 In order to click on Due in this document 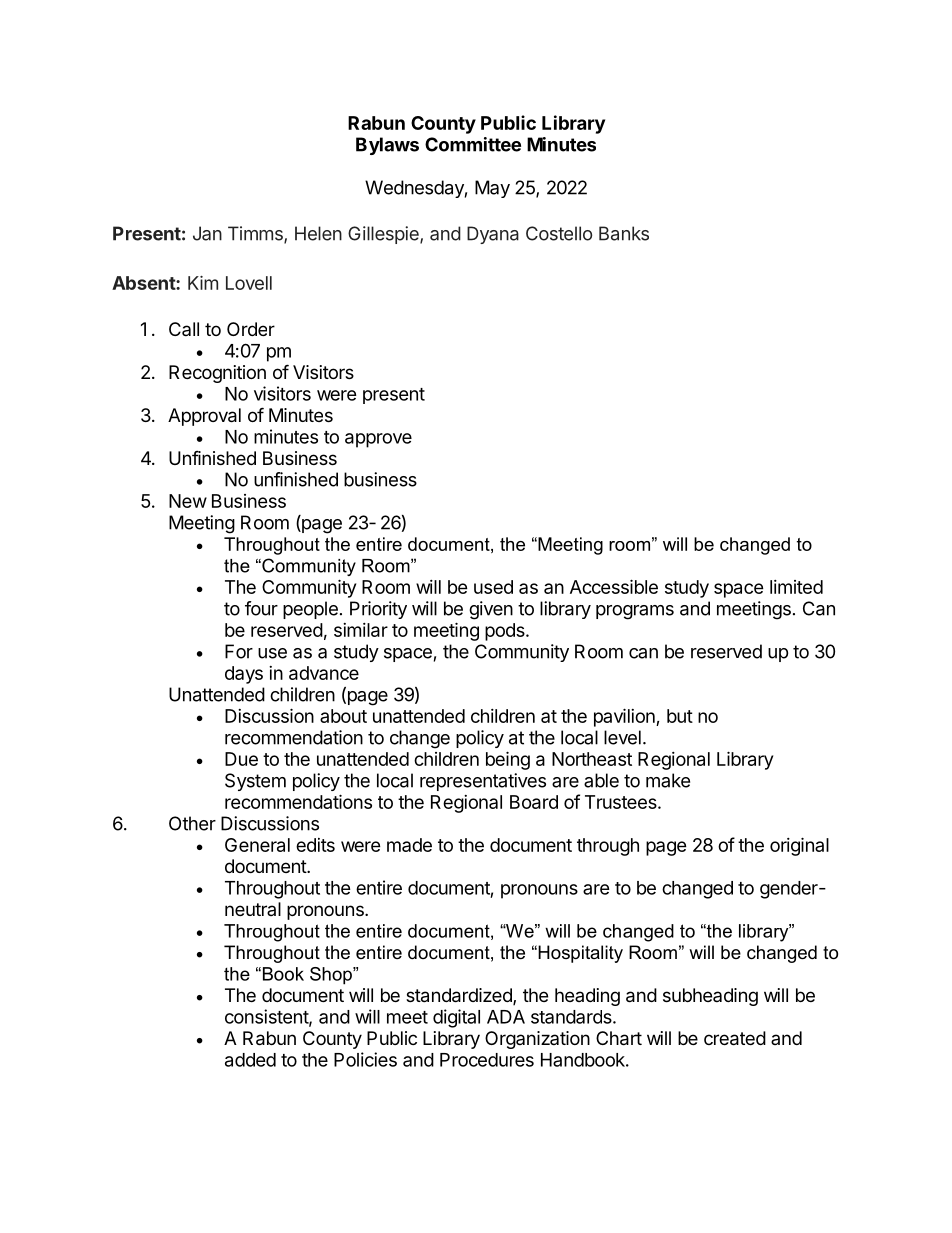, I will do `click(241, 759)`.
